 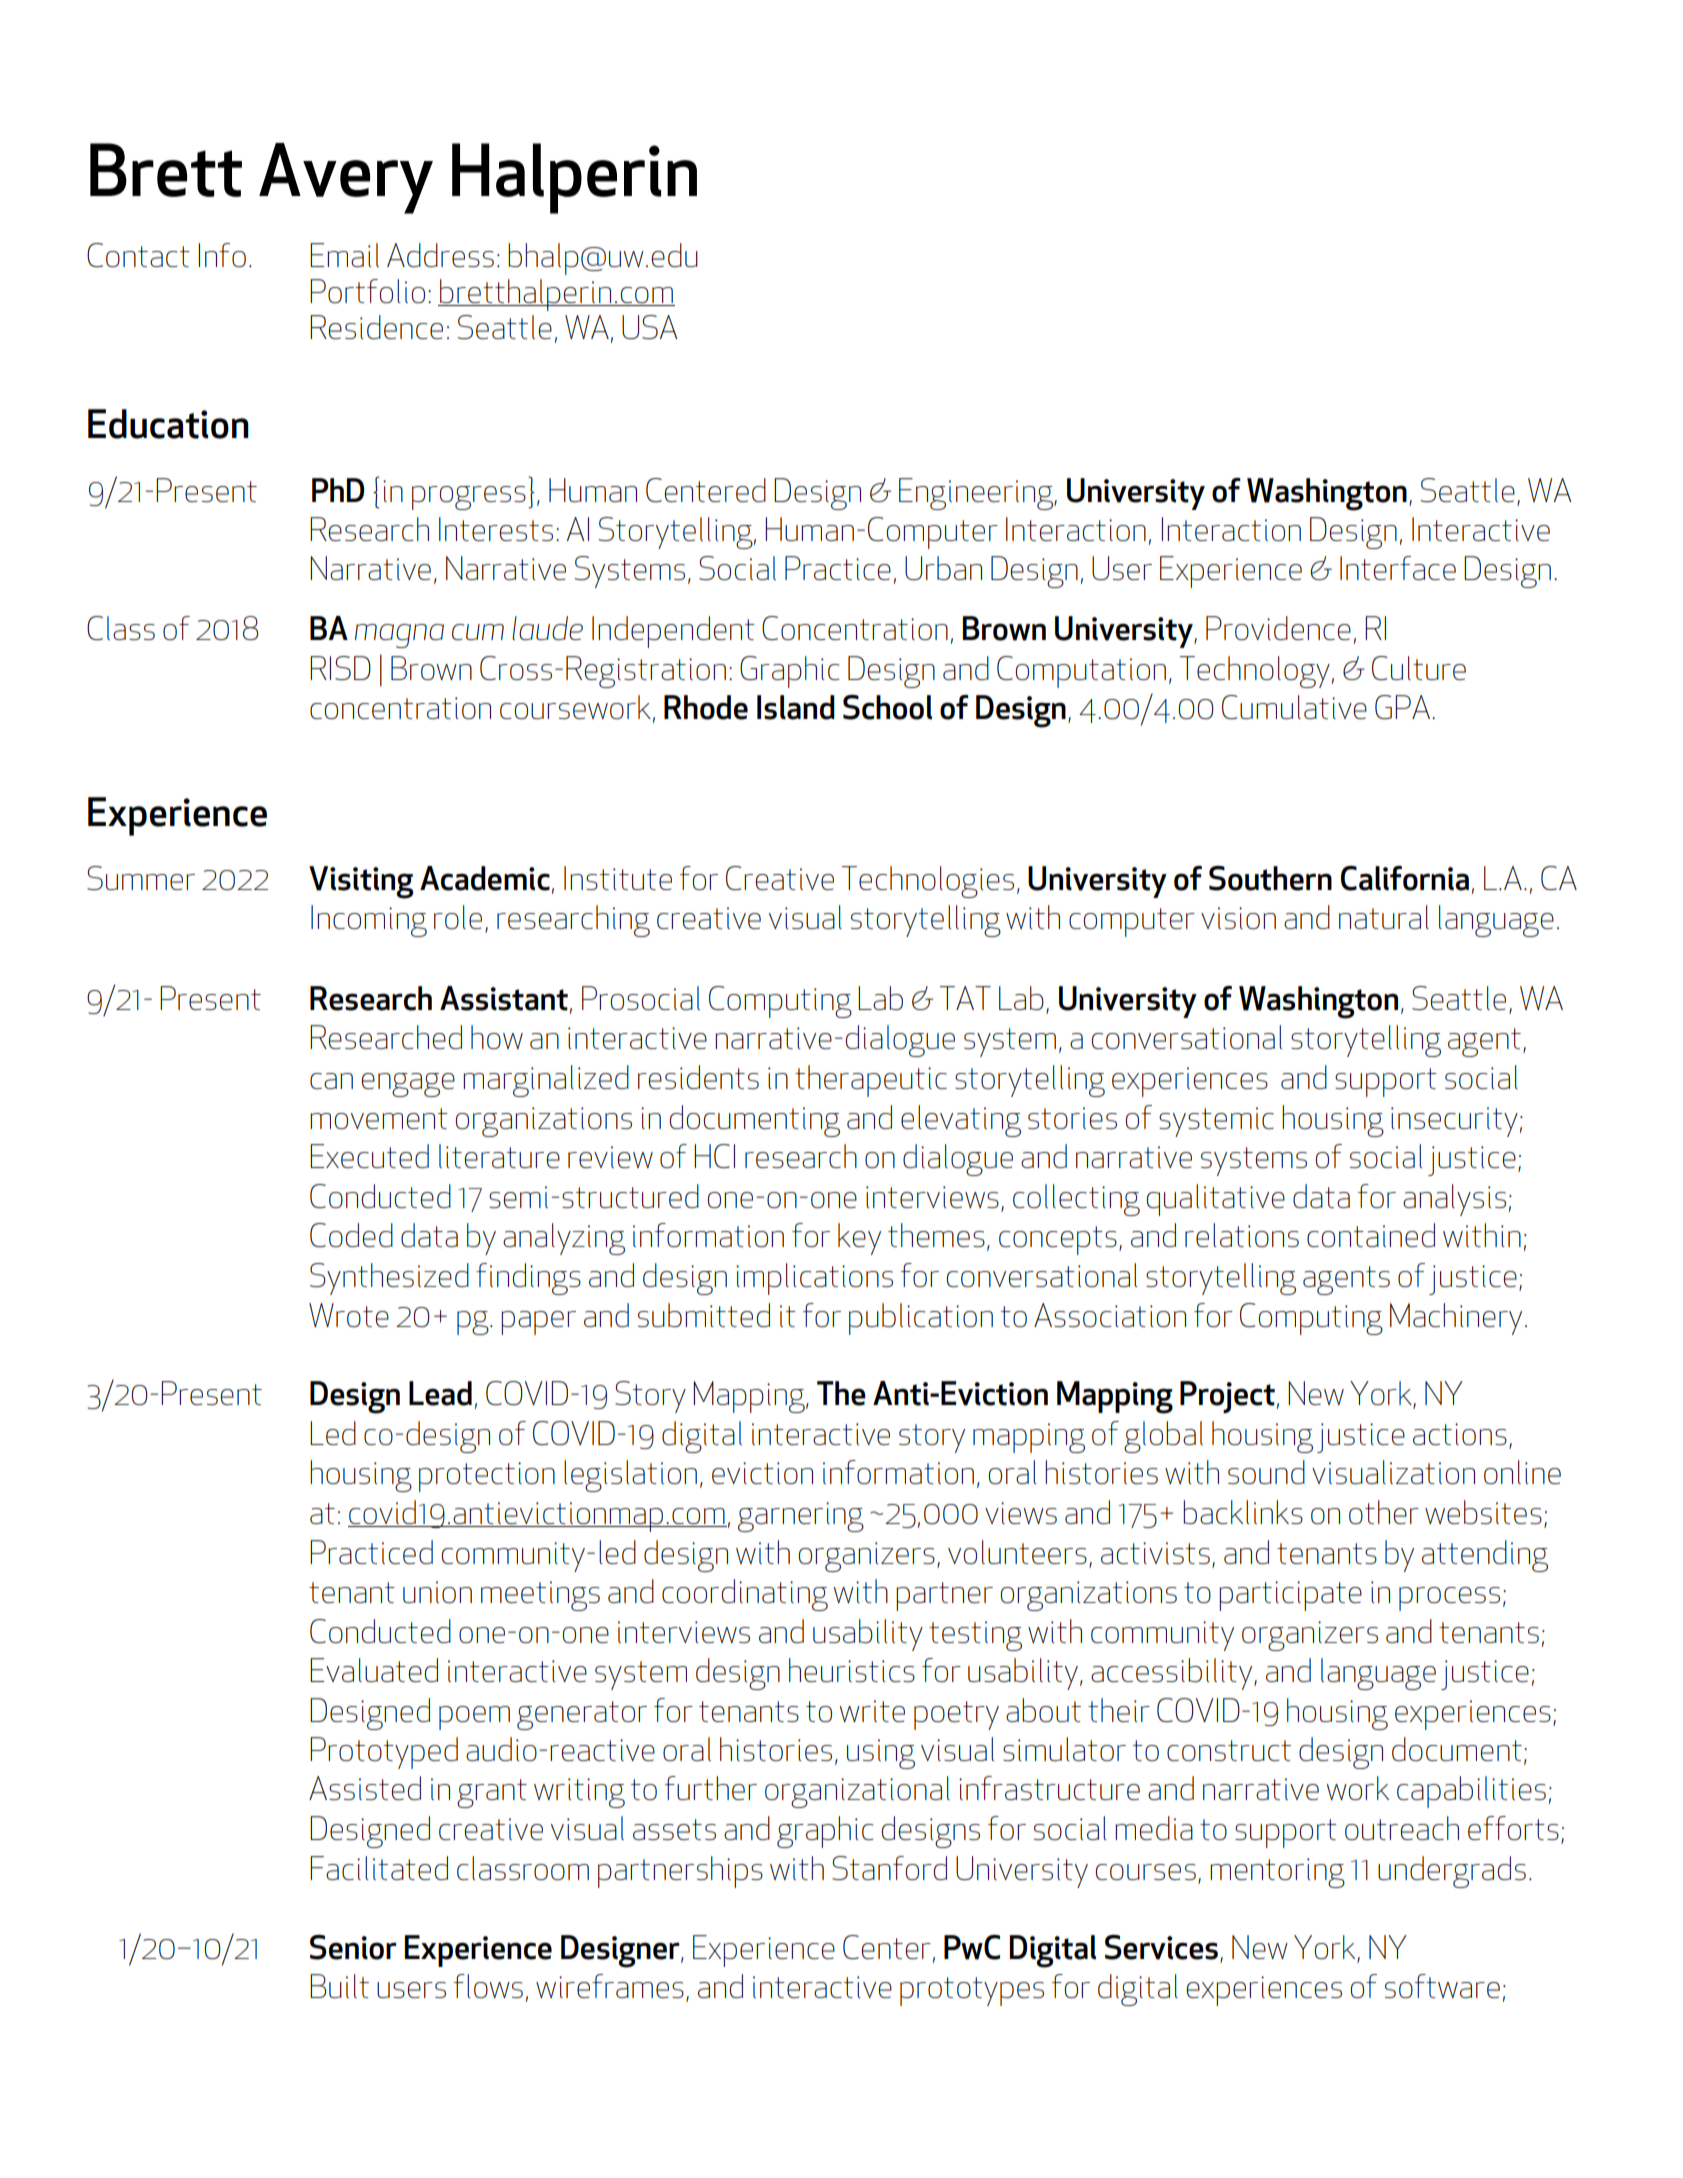 I want to click on Island, so click(x=796, y=707).
